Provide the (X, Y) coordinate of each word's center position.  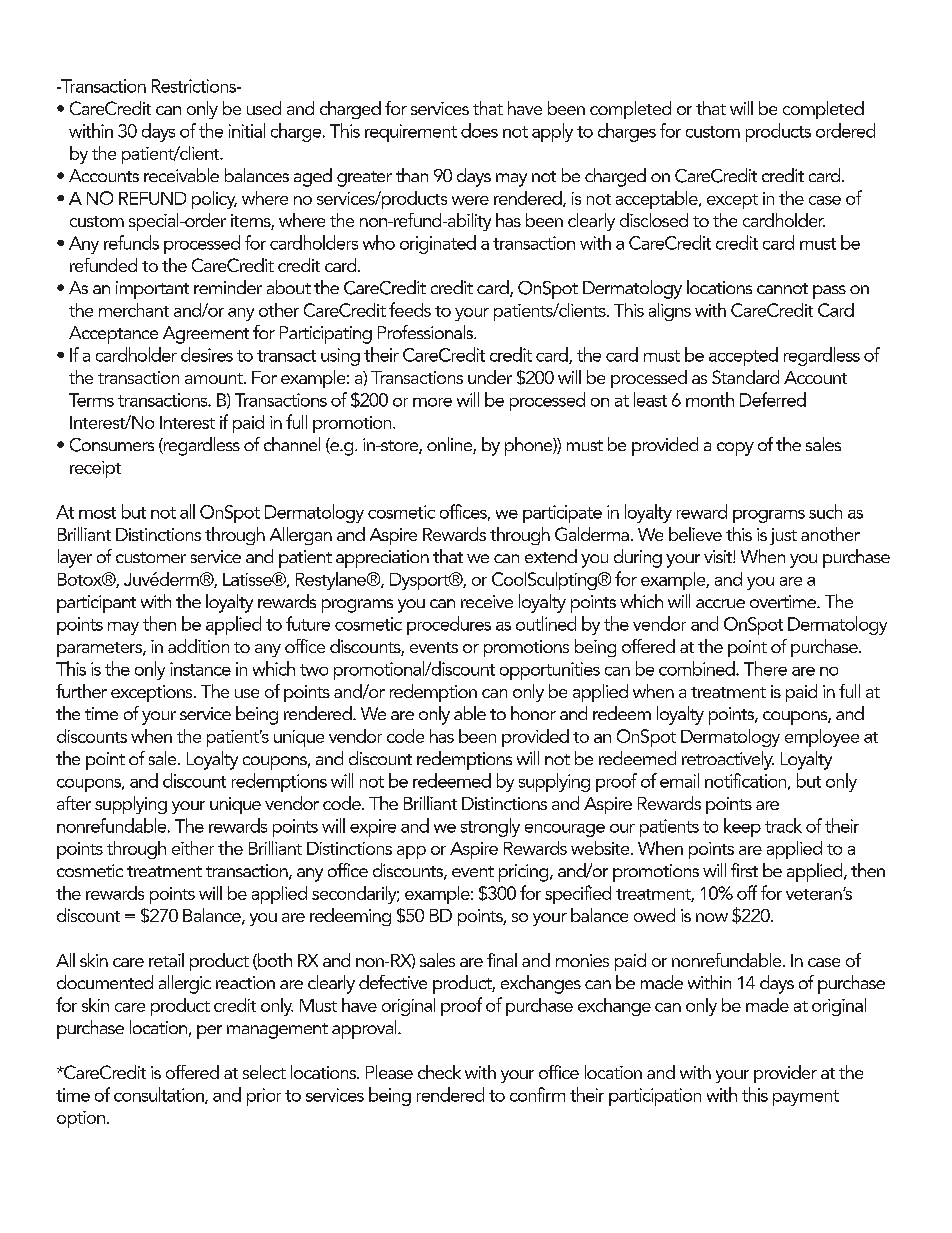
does (479, 130)
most (97, 513)
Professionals (426, 332)
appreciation (382, 559)
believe (695, 534)
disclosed (654, 220)
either (193, 848)
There (765, 668)
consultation (160, 1095)
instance (200, 669)
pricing (525, 873)
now (712, 917)
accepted (743, 356)
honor (533, 713)
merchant (134, 310)
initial (247, 130)
